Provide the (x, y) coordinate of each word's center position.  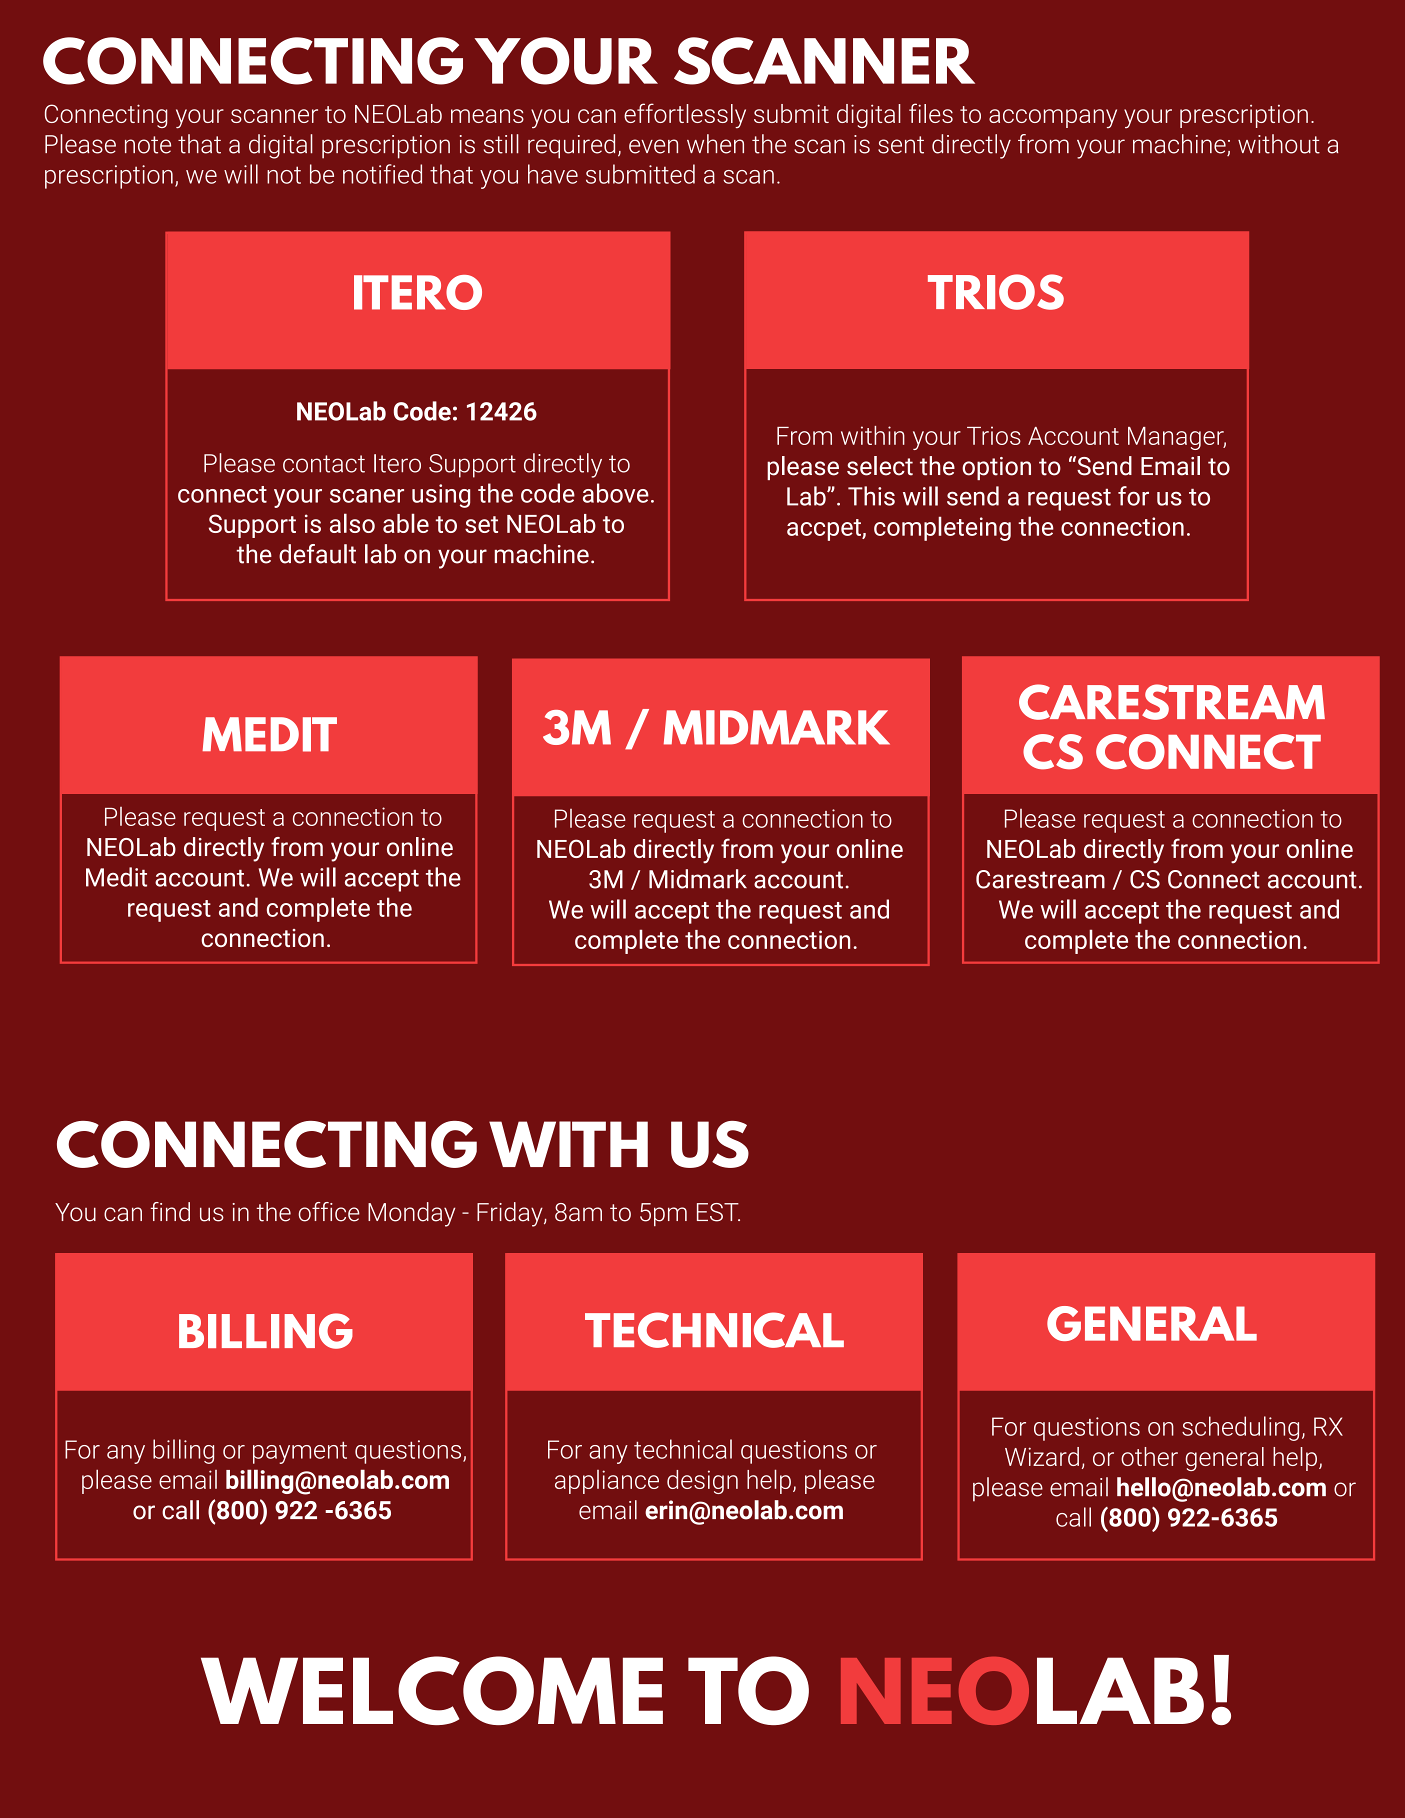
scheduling (1240, 1428)
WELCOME (432, 1690)
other (1149, 1456)
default (317, 554)
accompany (1053, 118)
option (996, 468)
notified (382, 174)
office (329, 1212)
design (702, 1482)
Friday (511, 1214)
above (616, 493)
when (715, 144)
